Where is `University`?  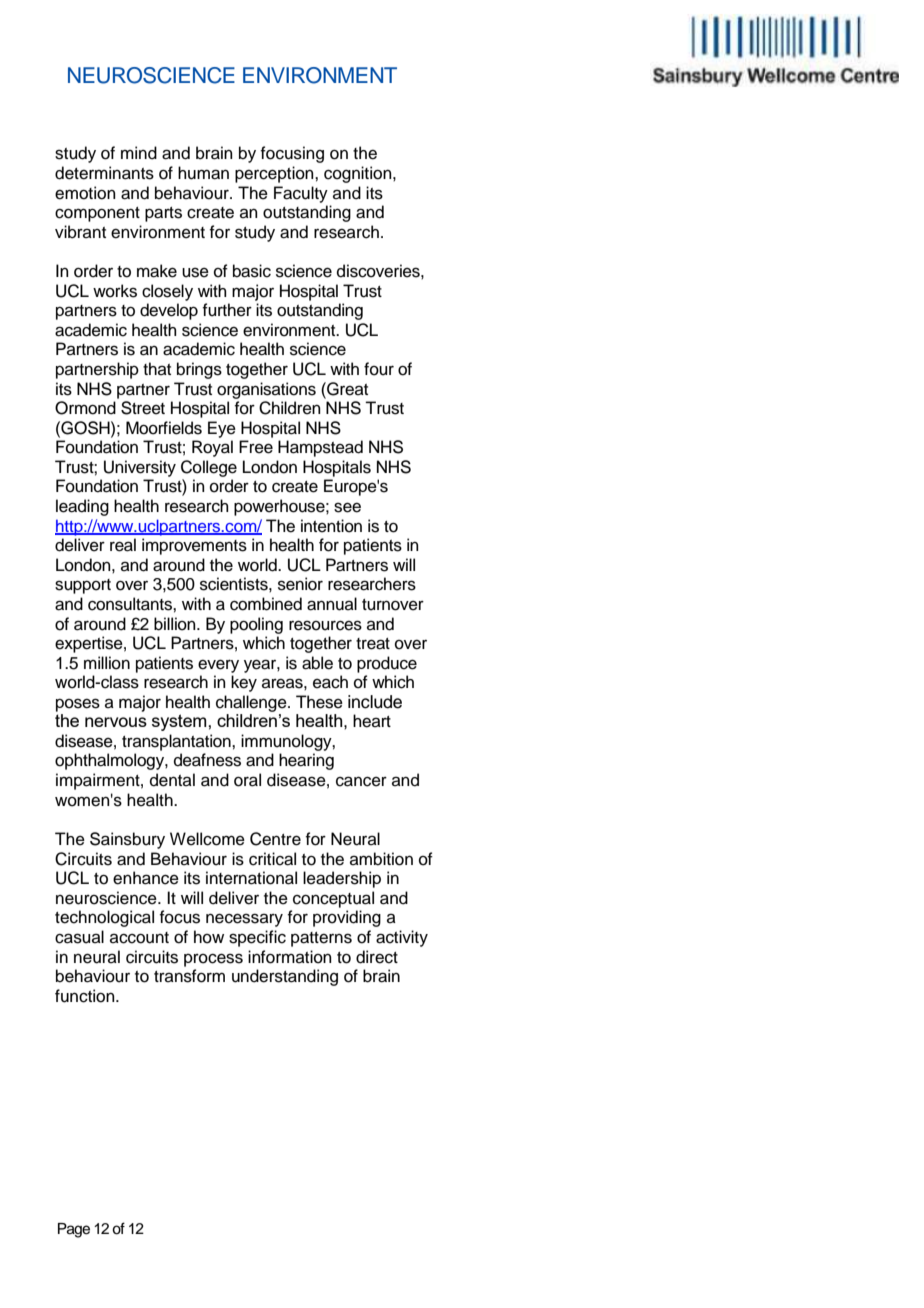 University is located at coordinates (140, 468).
